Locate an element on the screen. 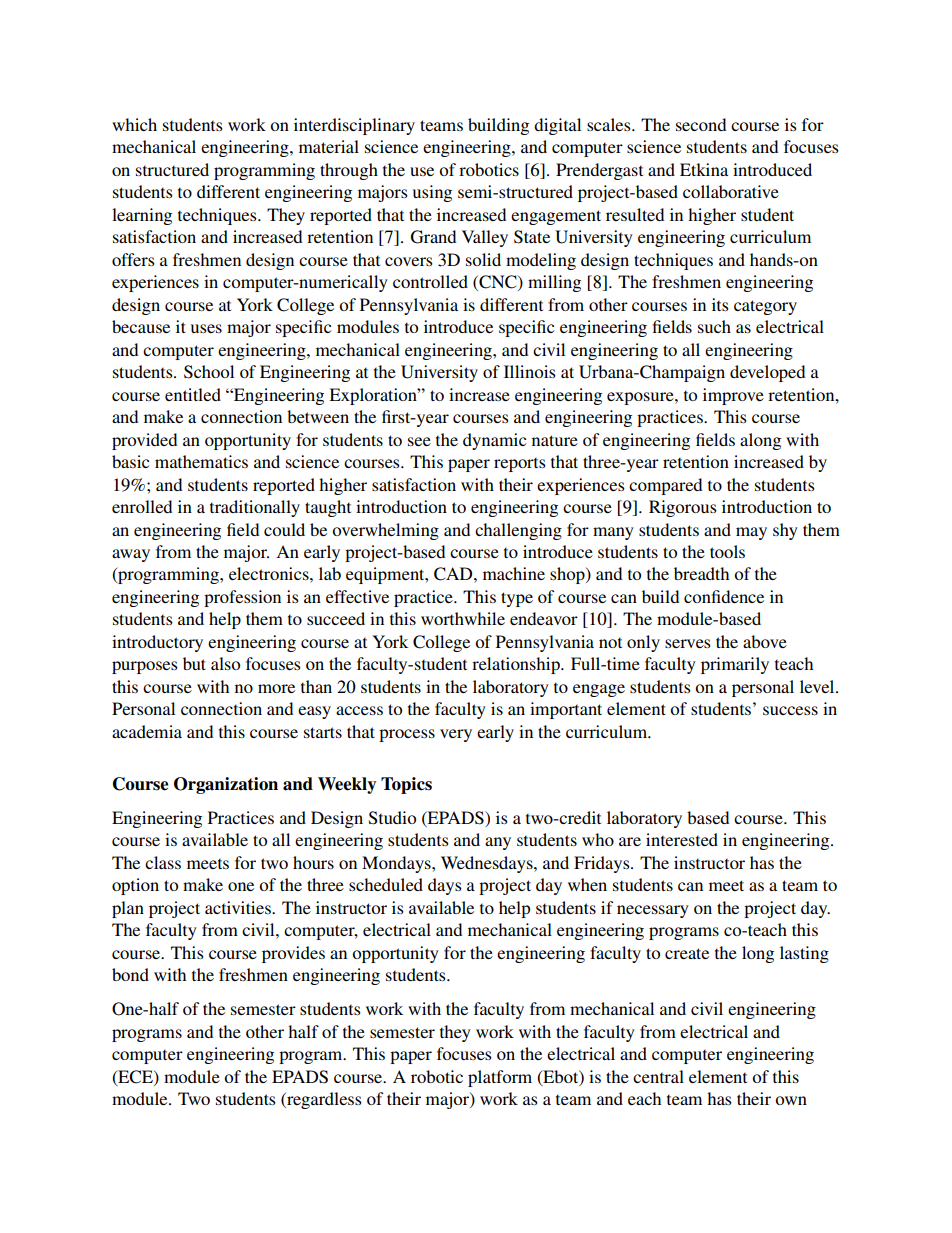 This screenshot has height=1233, width=952. regardless is located at coordinates (323, 1100).
